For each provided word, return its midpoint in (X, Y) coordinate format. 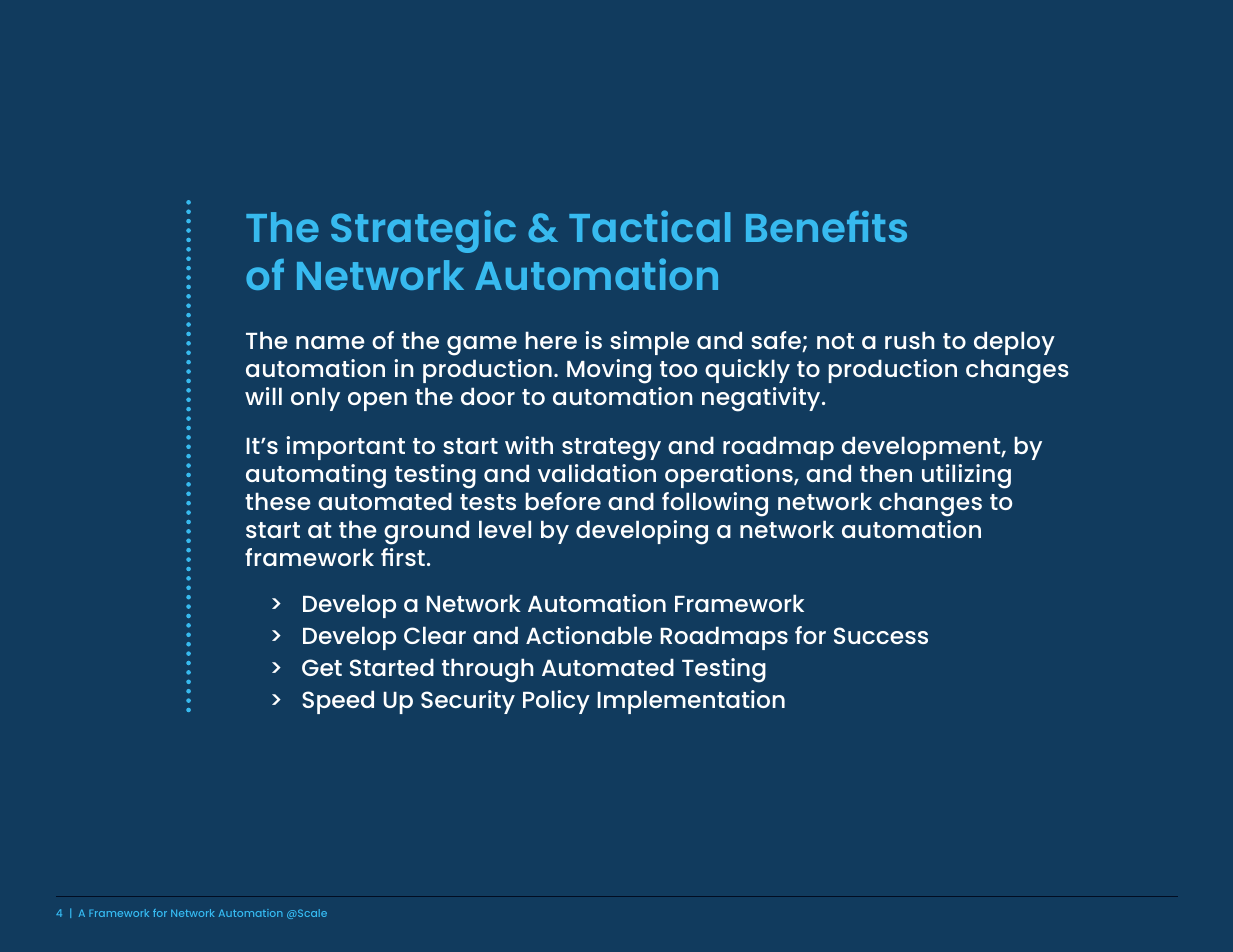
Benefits (826, 226)
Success (881, 635)
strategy (611, 449)
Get (322, 667)
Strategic (423, 231)
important (345, 448)
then (886, 473)
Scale (311, 913)
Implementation (691, 702)
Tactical (649, 226)
